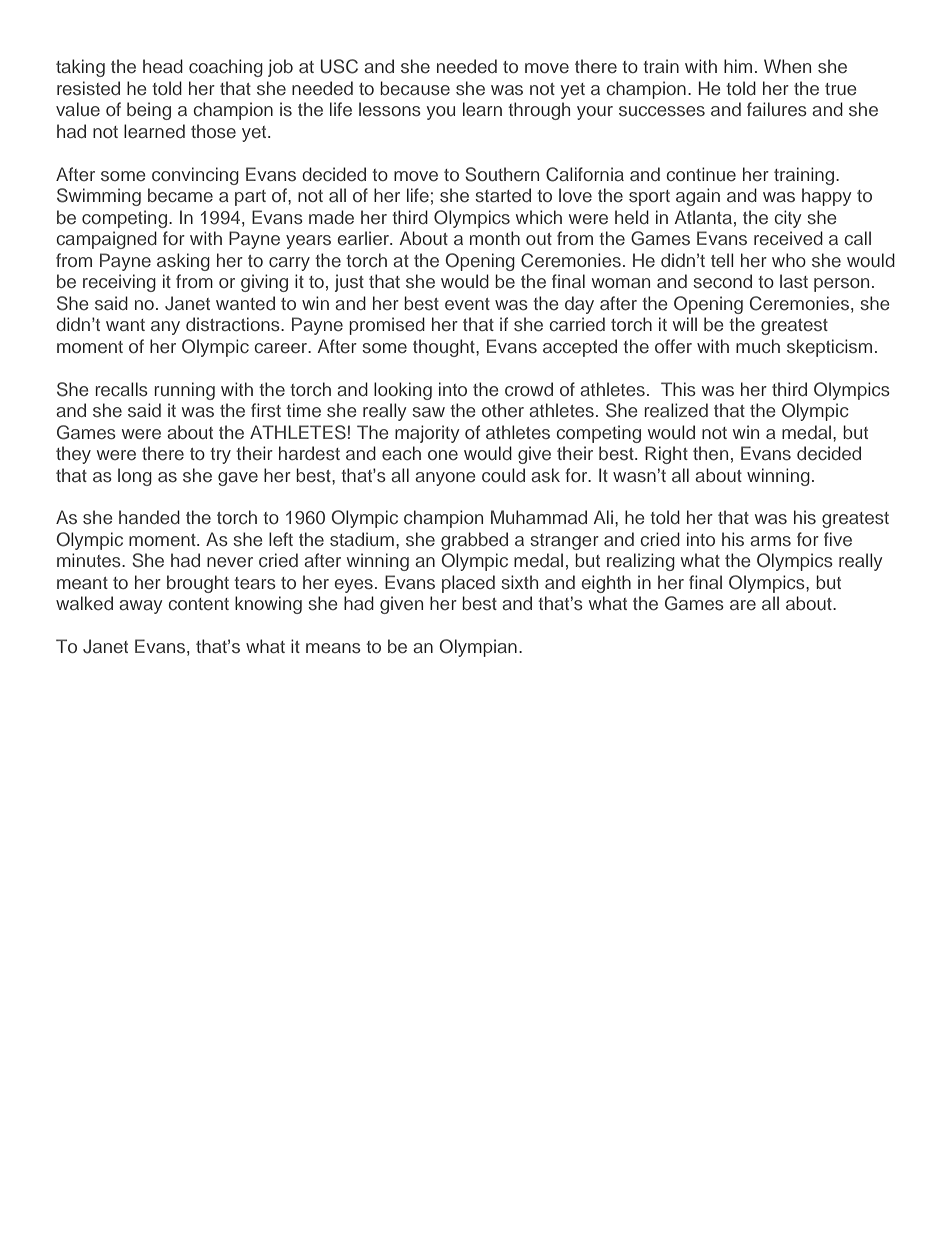  I want to click on event, so click(467, 304).
